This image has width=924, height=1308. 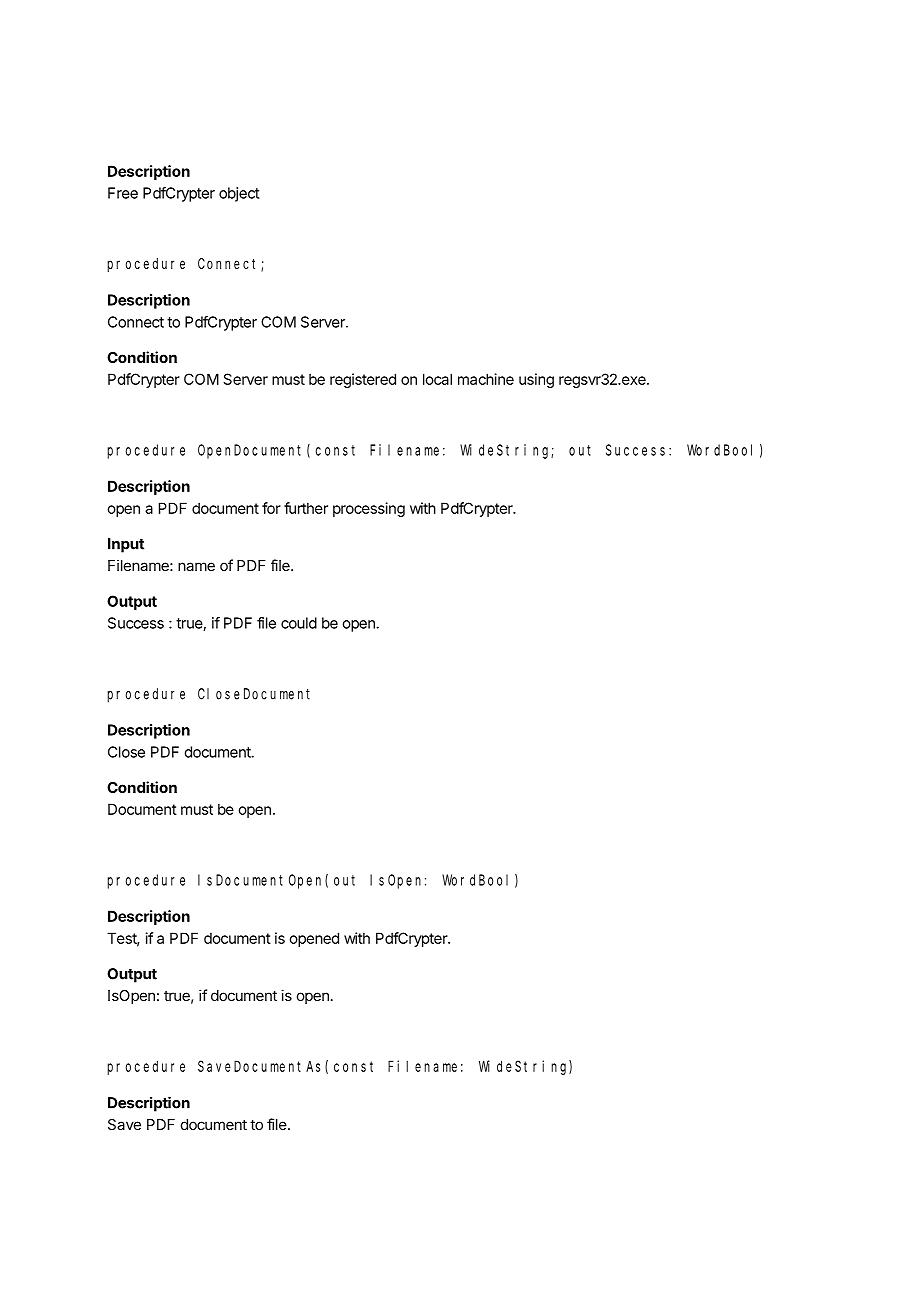 I want to click on Free, so click(x=123, y=193).
